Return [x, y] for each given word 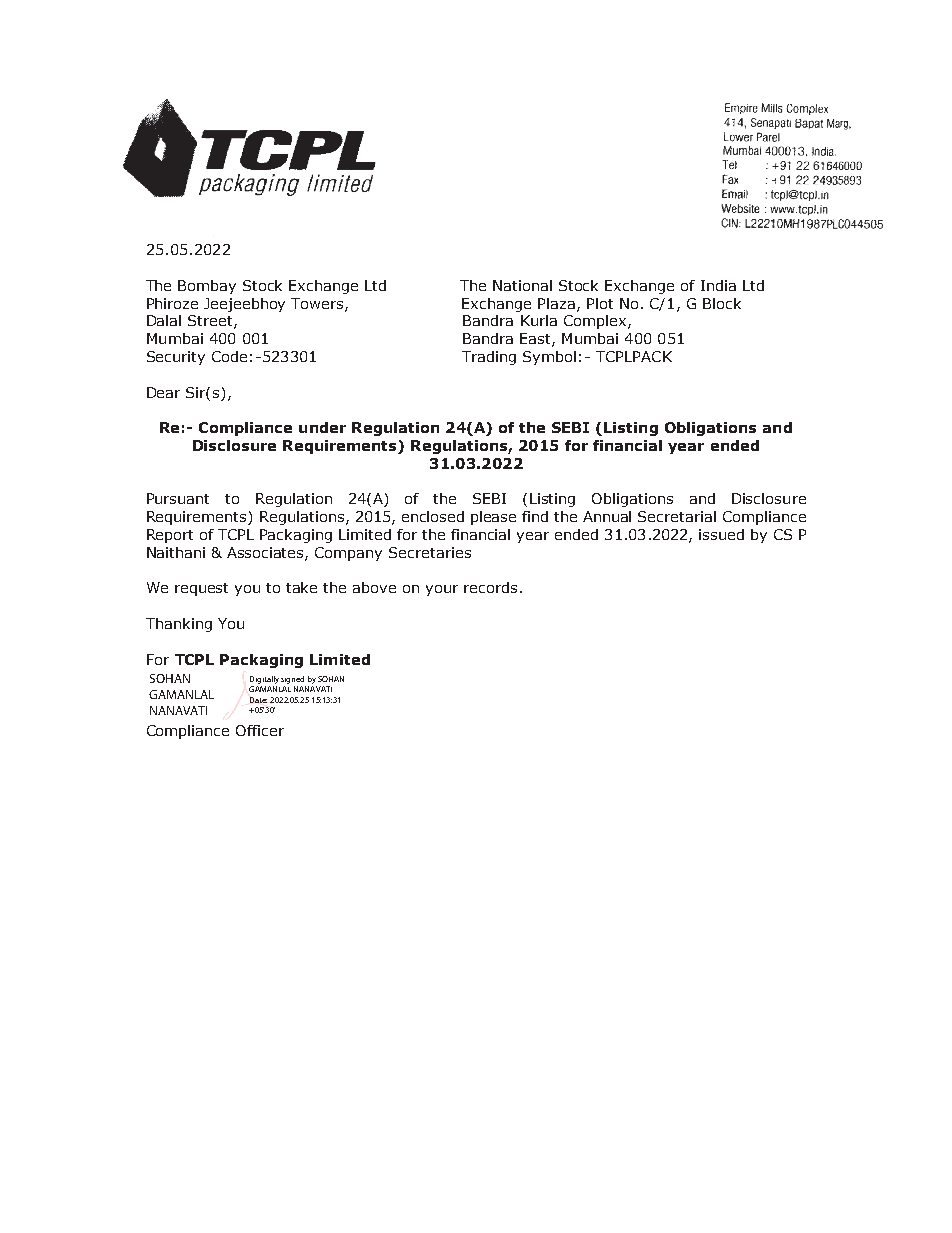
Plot [600, 303]
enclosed [433, 516]
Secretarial [677, 516]
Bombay [207, 287]
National [522, 285]
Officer [260, 730]
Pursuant [178, 498]
